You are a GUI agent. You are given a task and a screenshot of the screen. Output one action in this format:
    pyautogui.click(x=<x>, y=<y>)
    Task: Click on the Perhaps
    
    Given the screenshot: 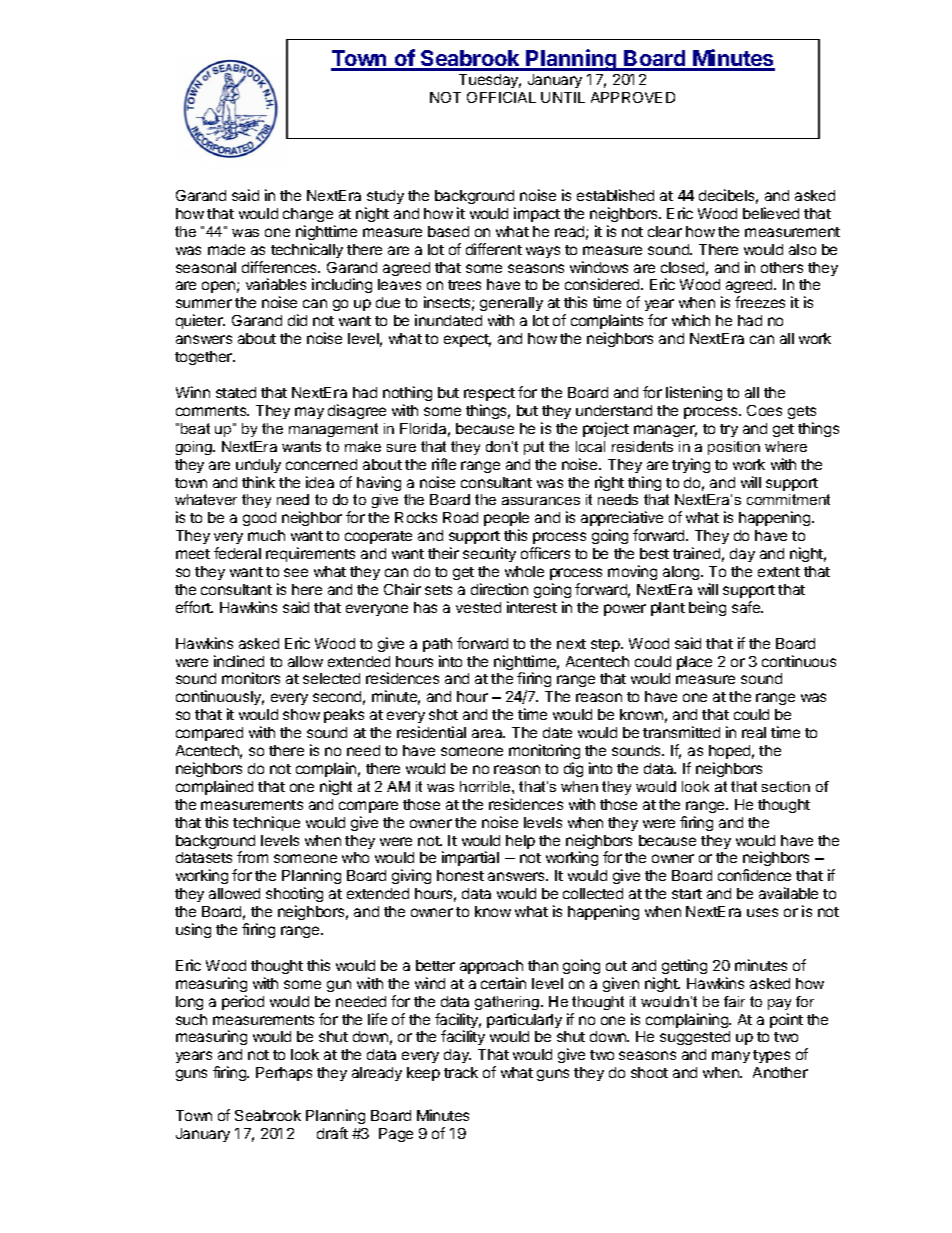 What is the action you would take?
    pyautogui.click(x=284, y=1074)
